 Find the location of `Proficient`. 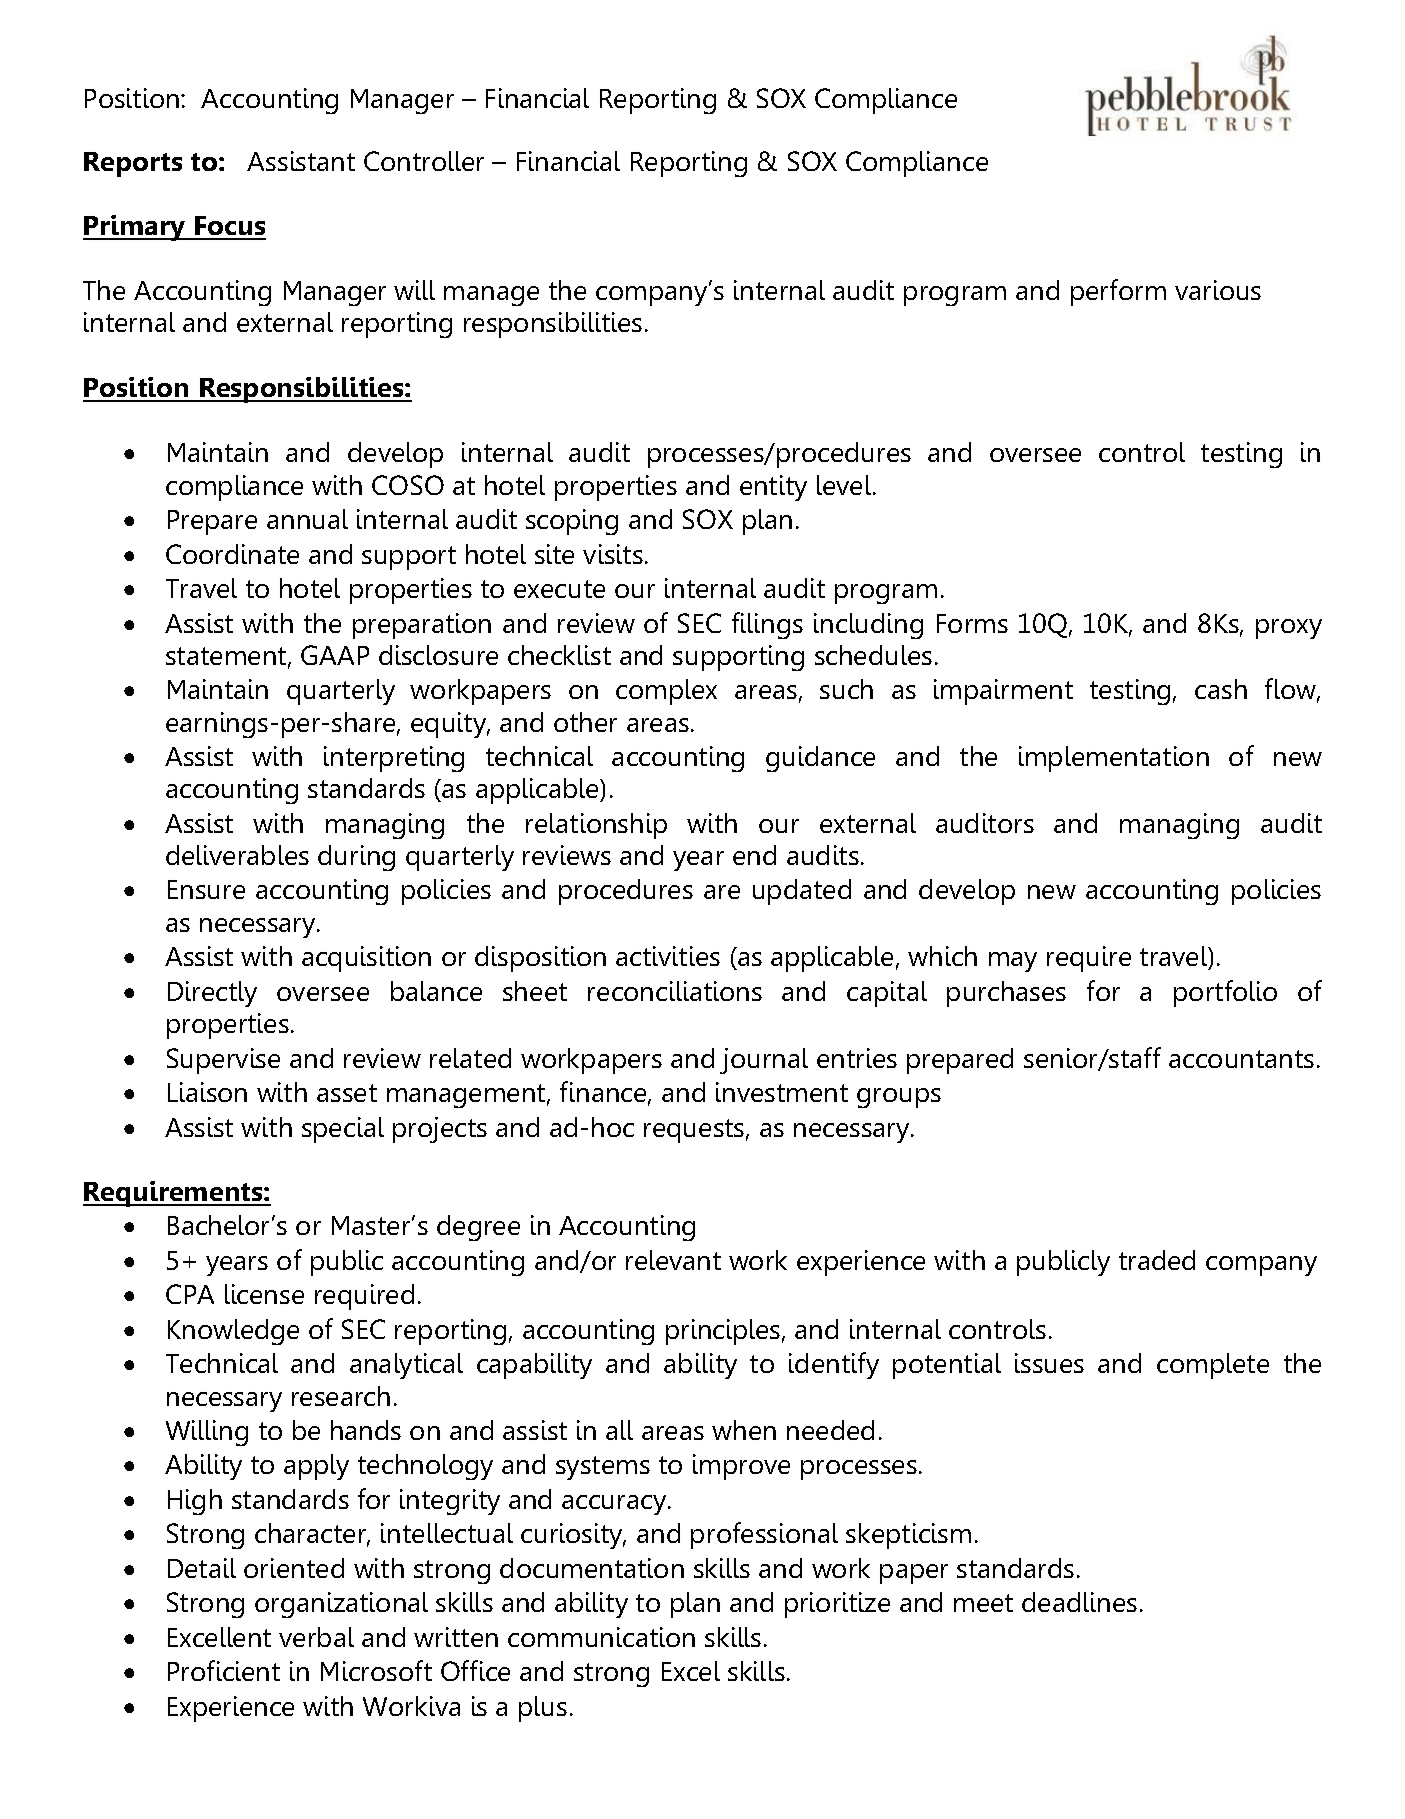

Proficient is located at coordinates (224, 1670).
